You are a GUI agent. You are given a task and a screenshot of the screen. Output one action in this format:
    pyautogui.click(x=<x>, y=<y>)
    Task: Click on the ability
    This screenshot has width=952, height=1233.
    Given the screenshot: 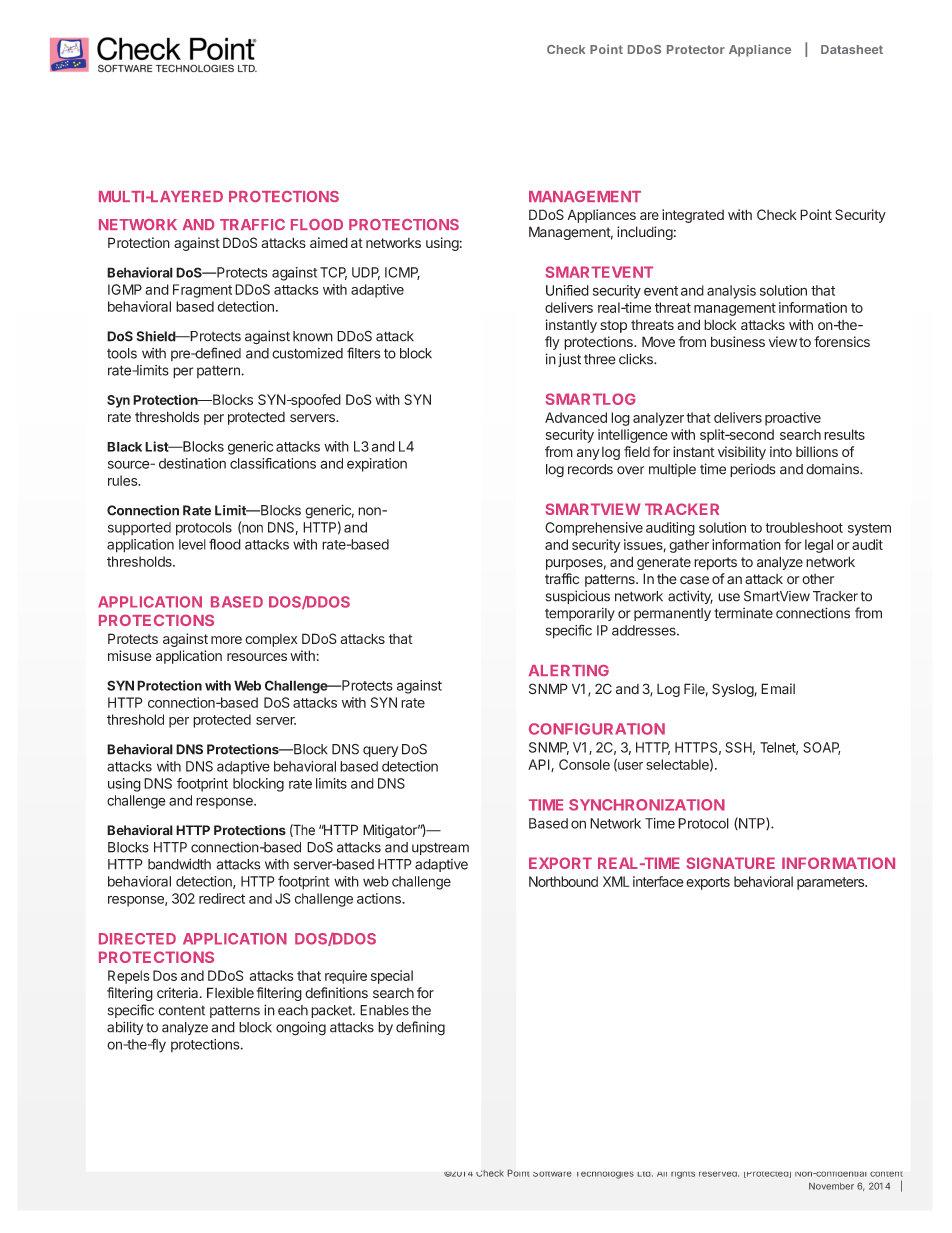 What is the action you would take?
    pyautogui.click(x=125, y=1028)
